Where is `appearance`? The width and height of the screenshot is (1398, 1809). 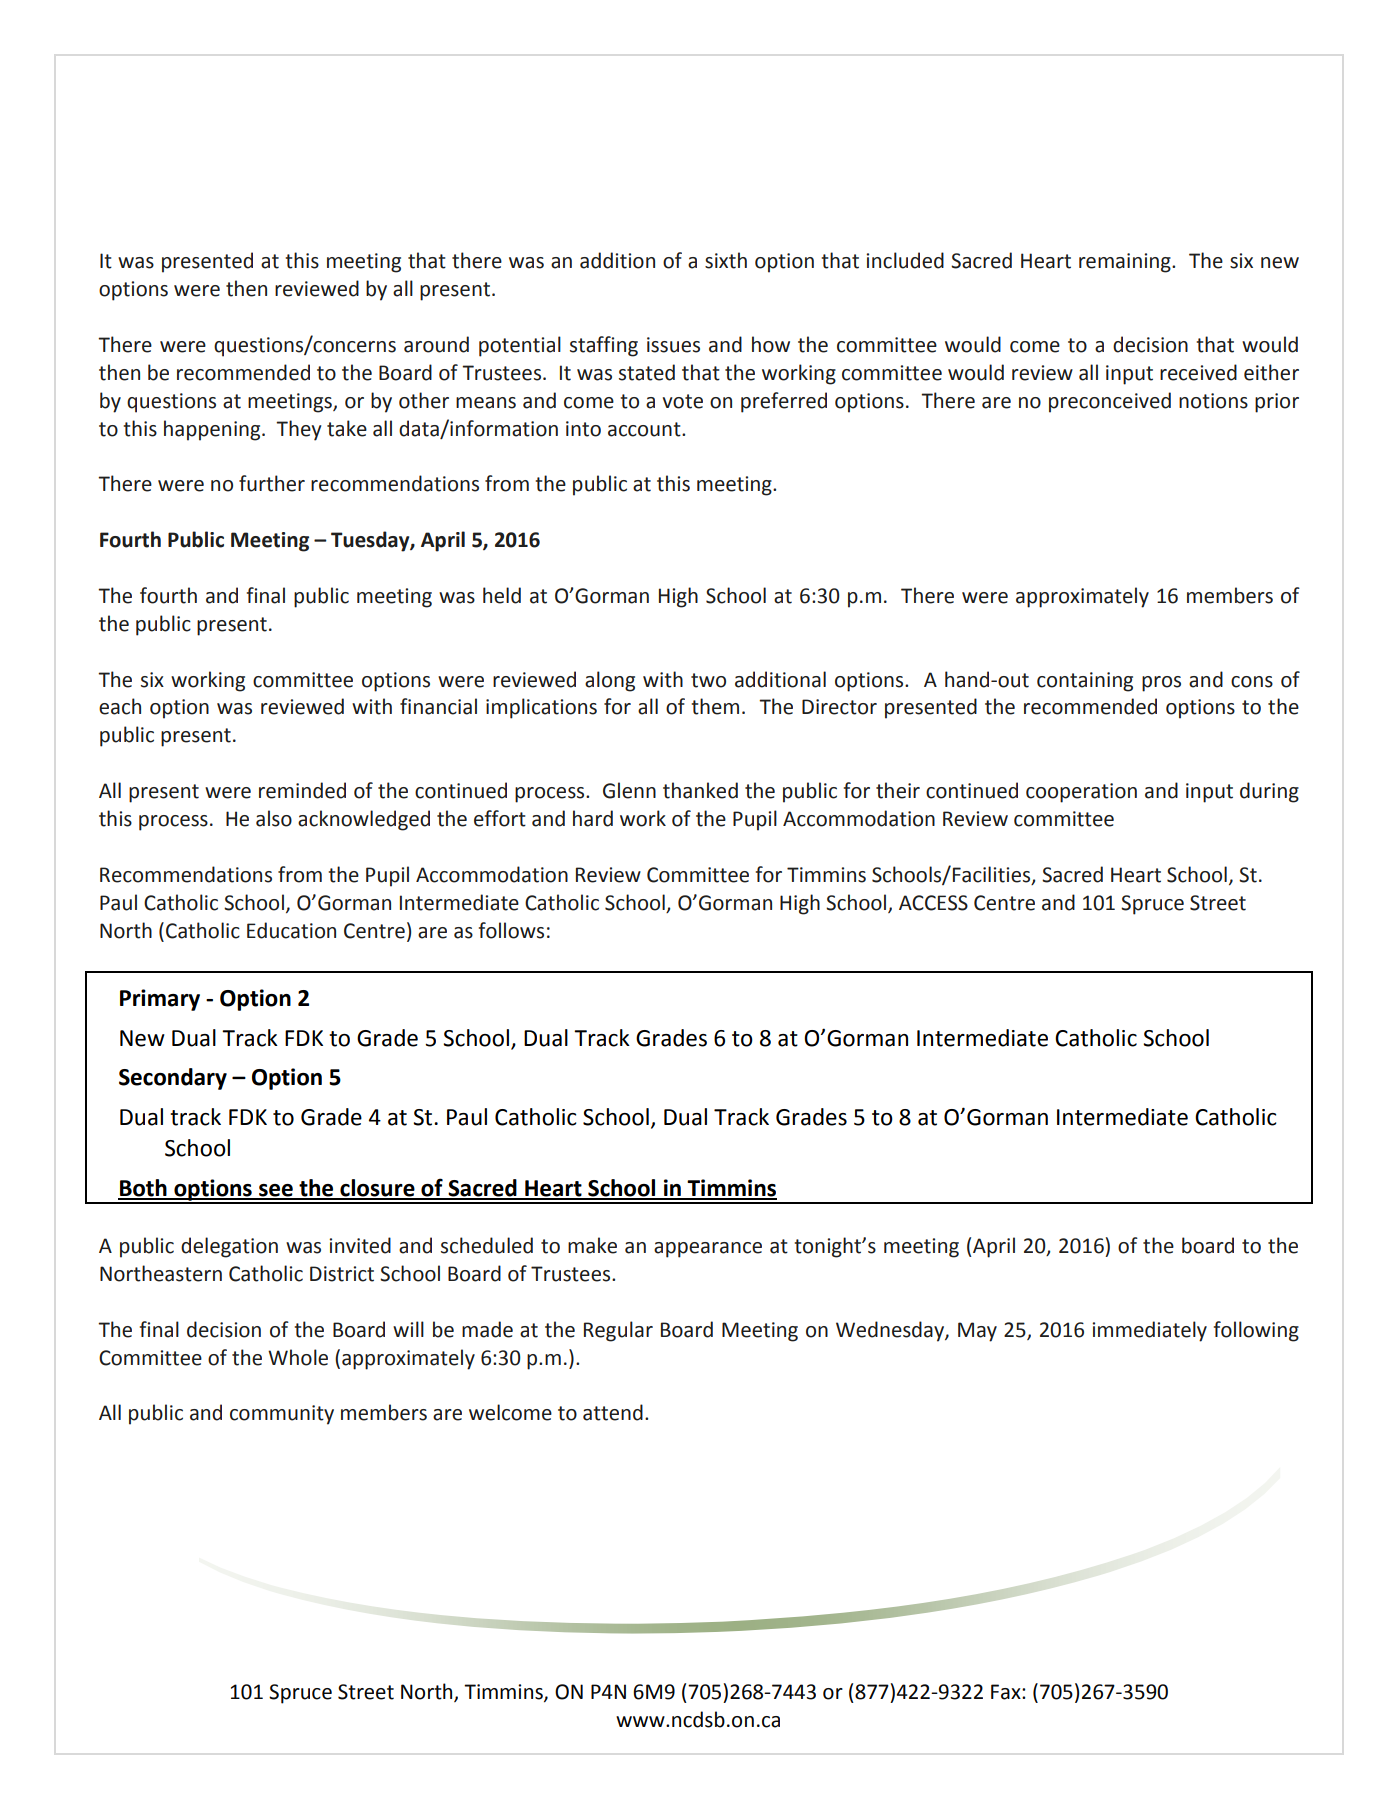
appearance is located at coordinates (708, 1250).
